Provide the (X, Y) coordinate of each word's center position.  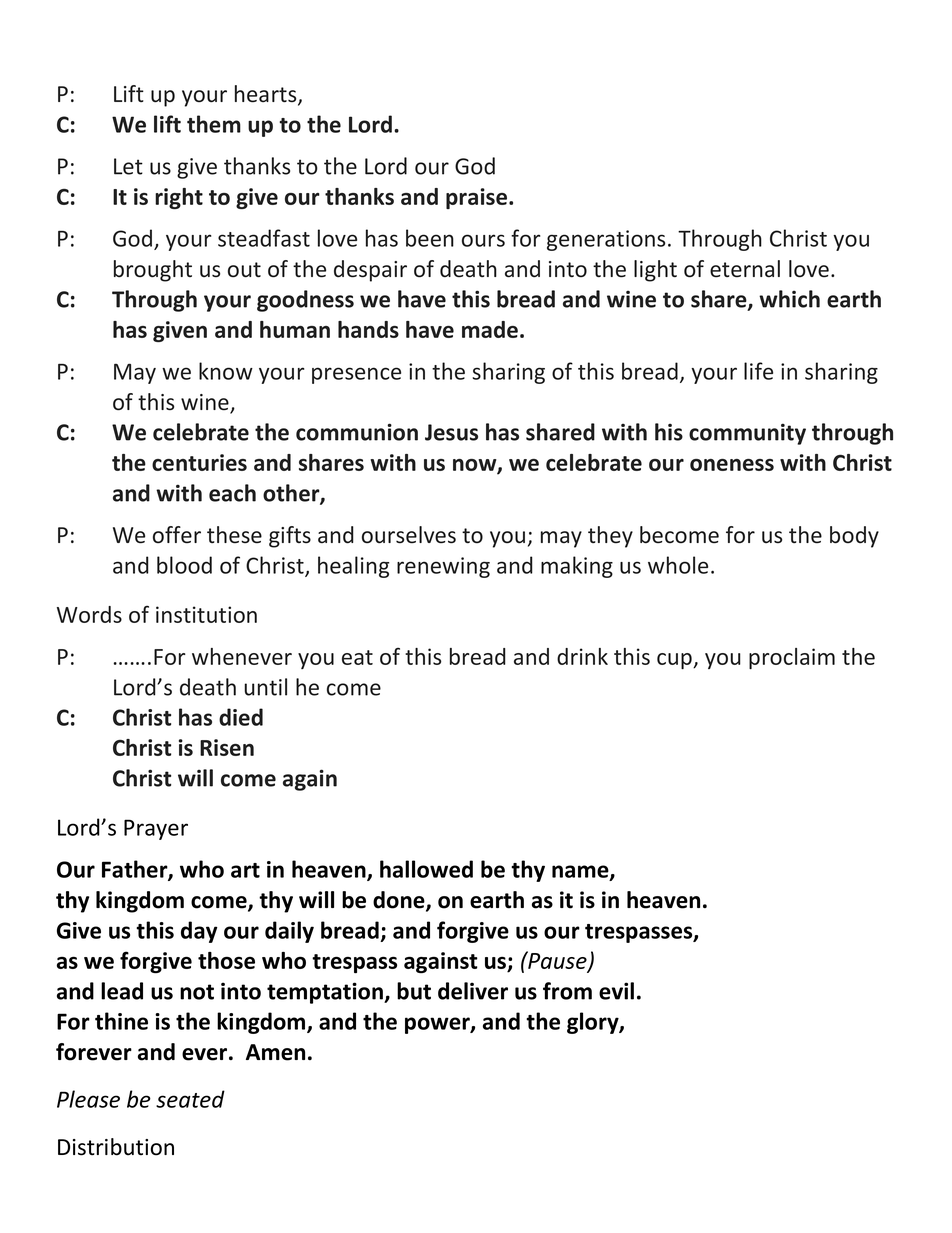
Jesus (451, 432)
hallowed (426, 869)
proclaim (792, 658)
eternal (745, 269)
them (214, 124)
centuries (199, 462)
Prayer (156, 829)
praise (478, 198)
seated (190, 1099)
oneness (732, 465)
